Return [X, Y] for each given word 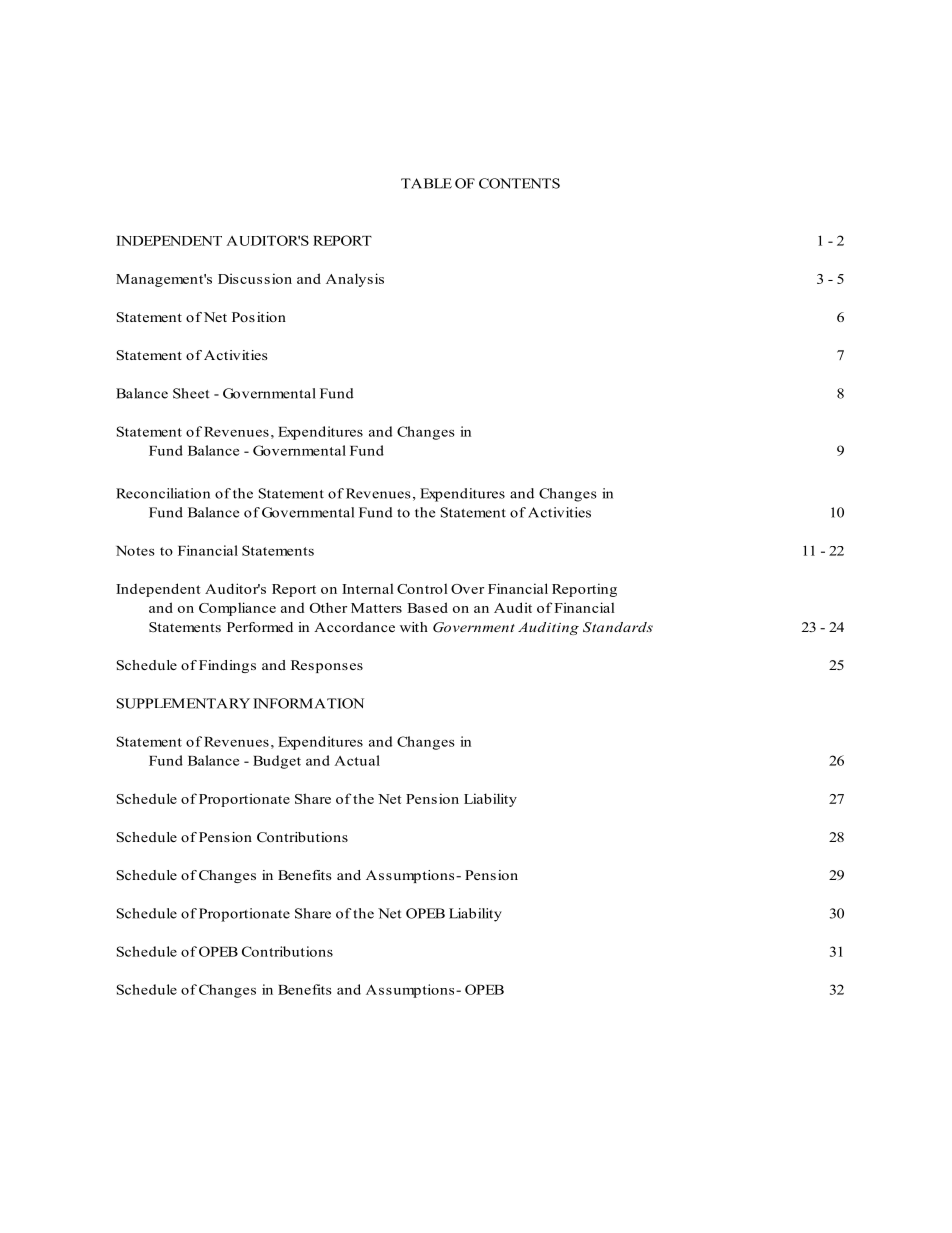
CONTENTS [519, 183]
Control [422, 588]
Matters [376, 608]
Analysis [355, 280]
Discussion [255, 278]
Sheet [191, 393]
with [414, 627]
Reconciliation [163, 493]
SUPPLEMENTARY [183, 703]
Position [259, 317]
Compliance [237, 609]
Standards [618, 627]
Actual [357, 760]
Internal [368, 588]
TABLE [426, 183]
